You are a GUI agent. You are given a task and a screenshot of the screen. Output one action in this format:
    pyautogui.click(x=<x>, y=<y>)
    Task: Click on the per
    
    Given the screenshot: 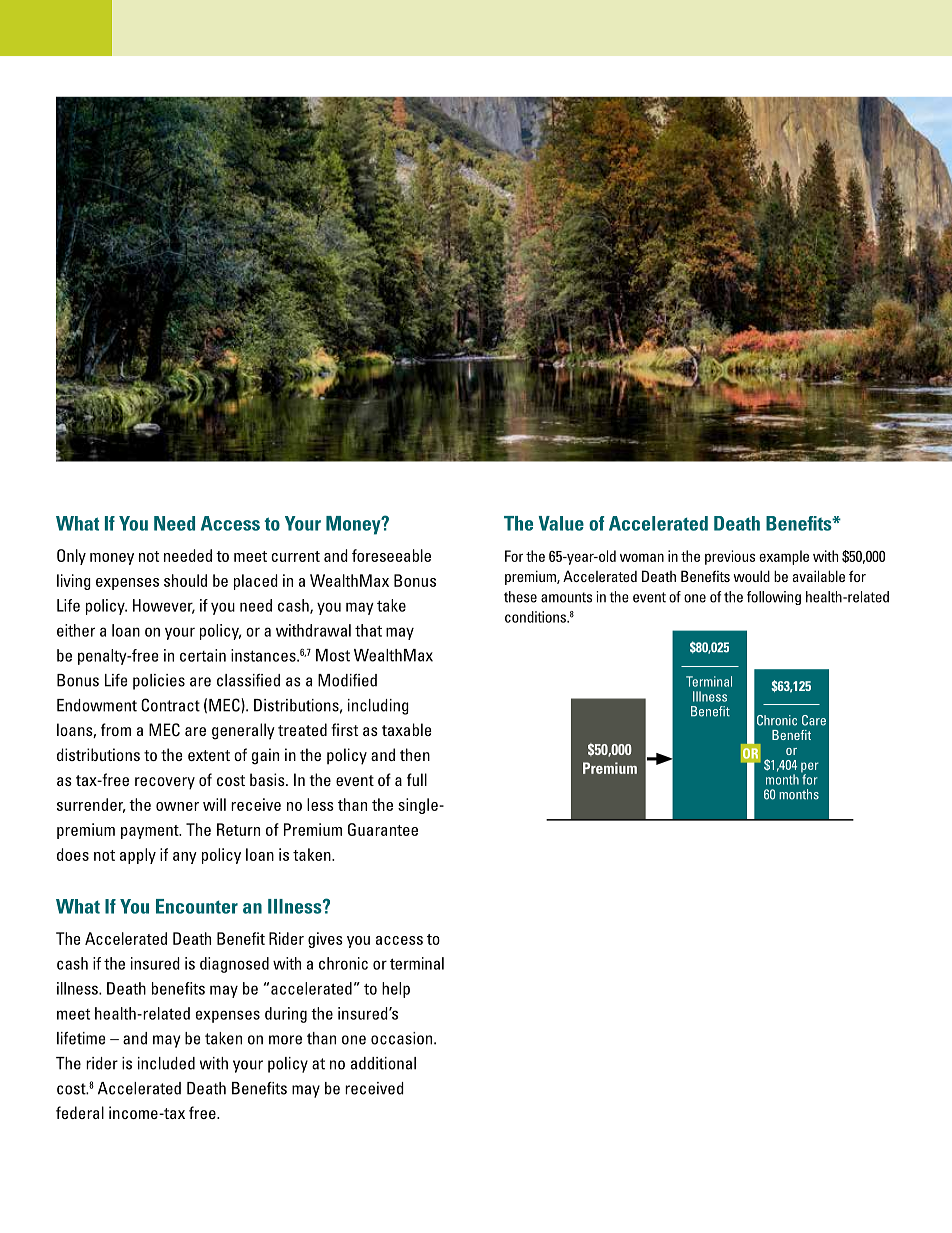 What is the action you would take?
    pyautogui.click(x=810, y=768)
